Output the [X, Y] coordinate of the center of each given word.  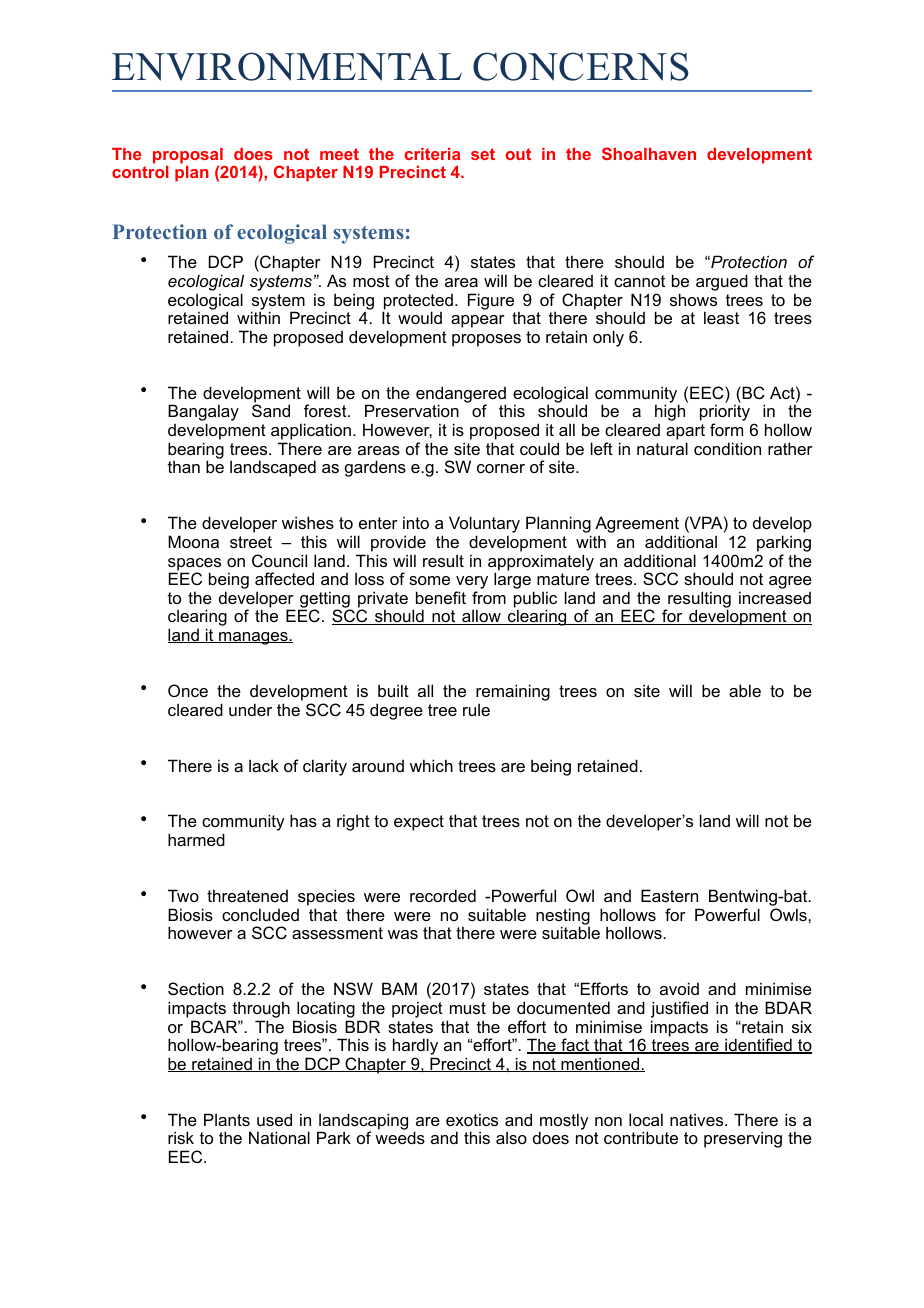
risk [181, 1137]
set [483, 154]
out [518, 154]
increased [775, 597]
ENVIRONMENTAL [287, 66]
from [489, 597]
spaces [194, 565]
